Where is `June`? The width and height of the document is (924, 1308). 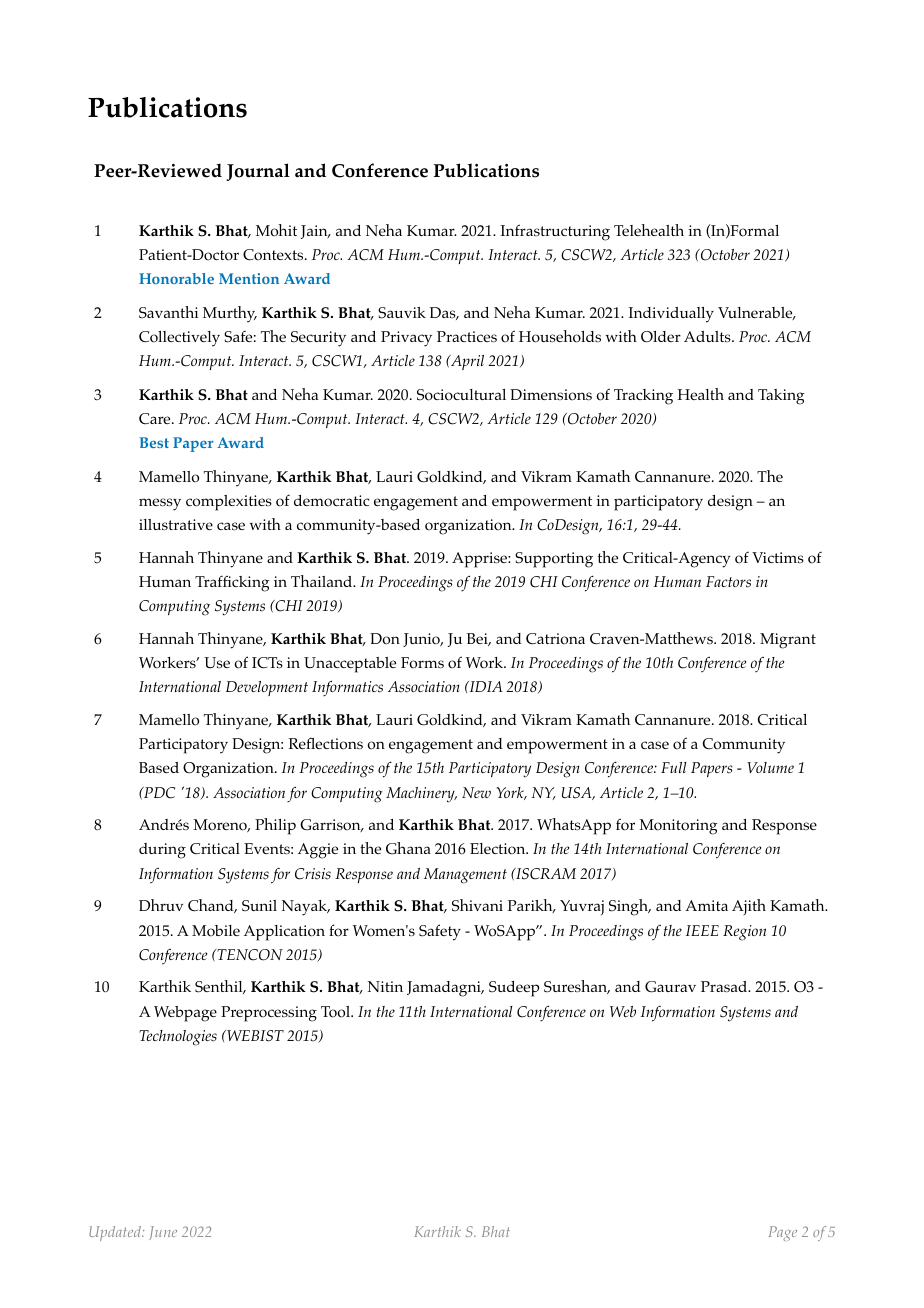
June is located at coordinates (163, 1233).
